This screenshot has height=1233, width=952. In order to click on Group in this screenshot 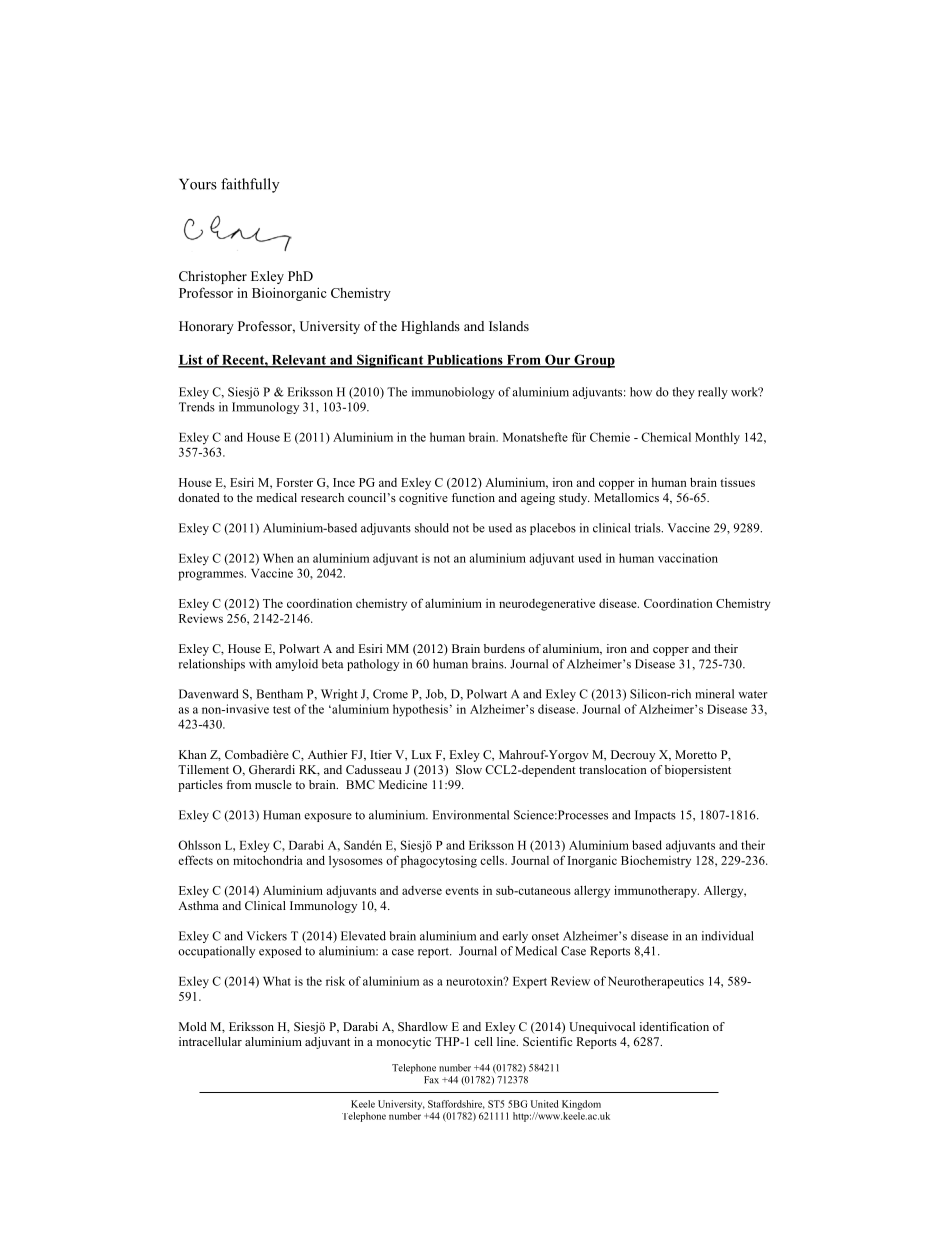, I will do `click(593, 361)`.
